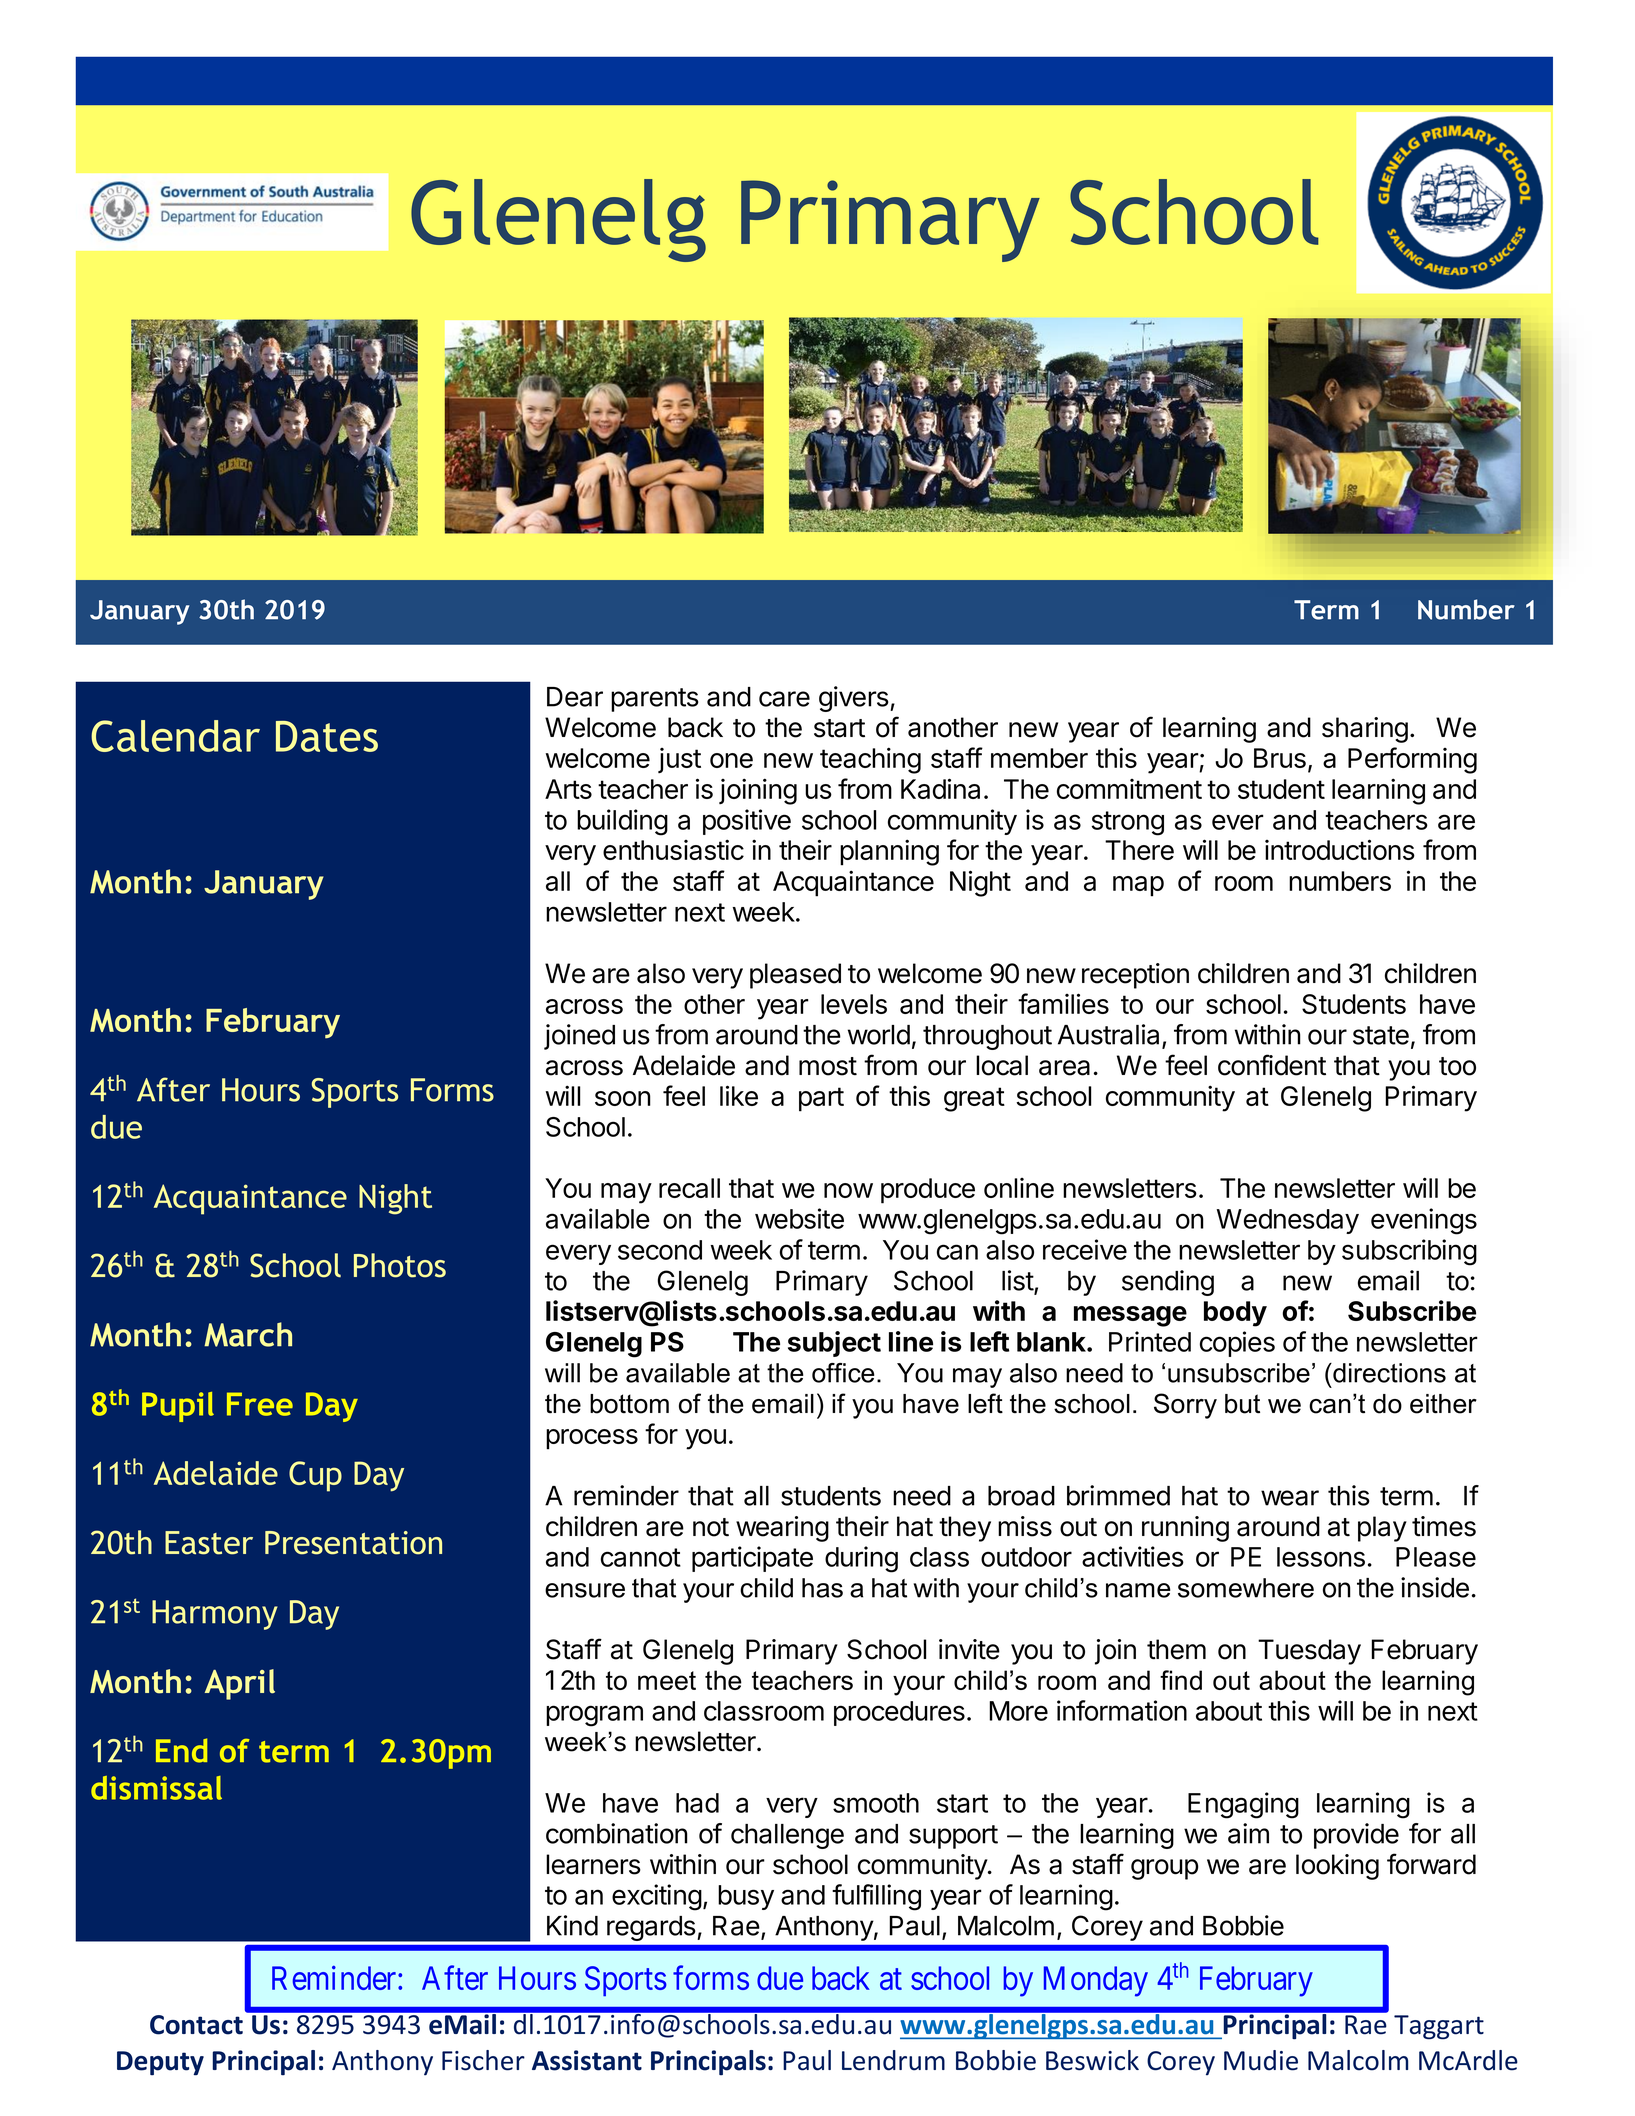  Describe the element at coordinates (1288, 1221) in the screenshot. I see `Wednesday` at that location.
